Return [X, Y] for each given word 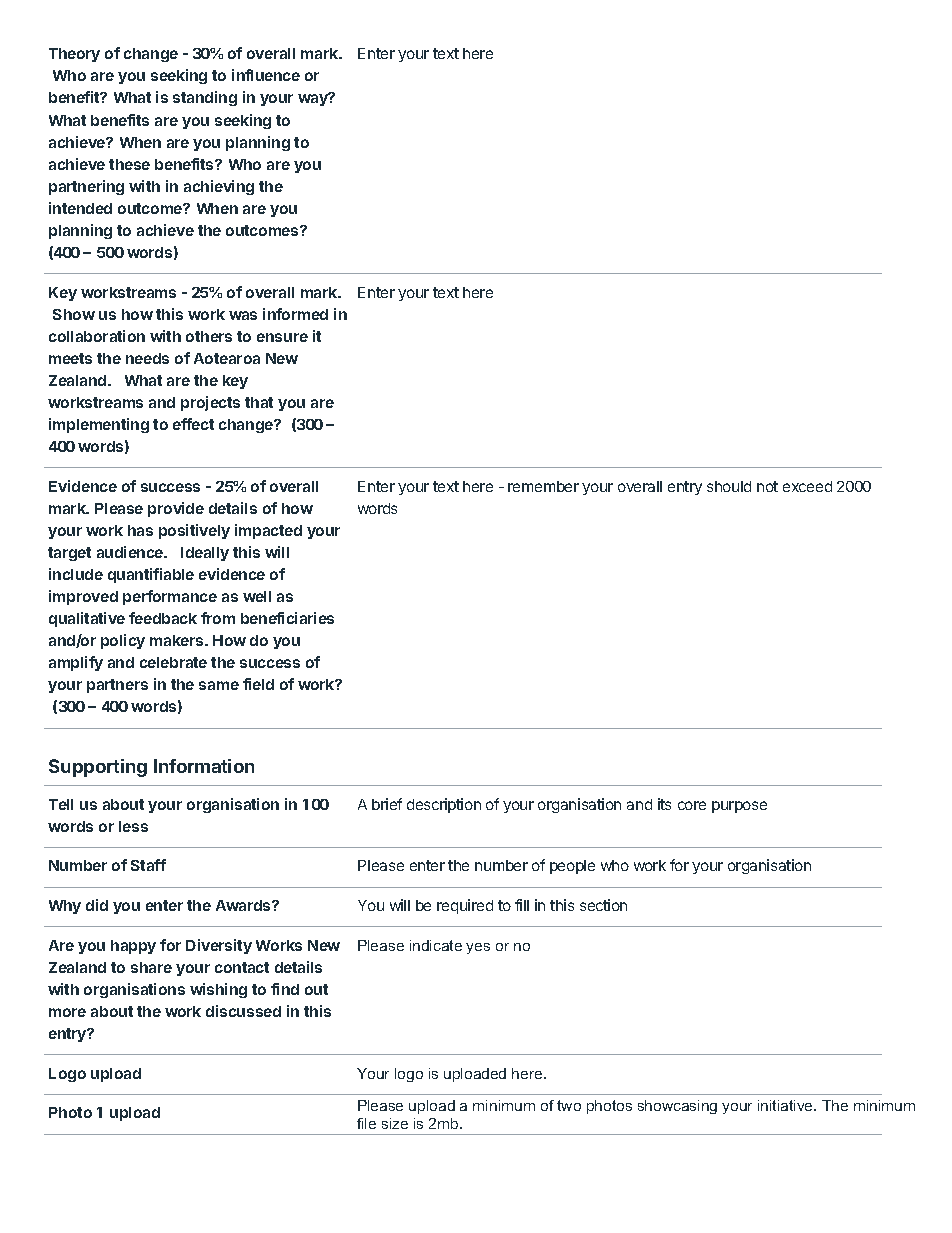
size [395, 1123]
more [67, 1012]
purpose [739, 807]
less [133, 826]
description [444, 805]
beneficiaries [287, 618]
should [729, 486]
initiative [786, 1105]
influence [266, 75]
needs [147, 358]
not [767, 486]
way [314, 99]
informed [295, 314]
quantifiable [151, 575]
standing [205, 98]
